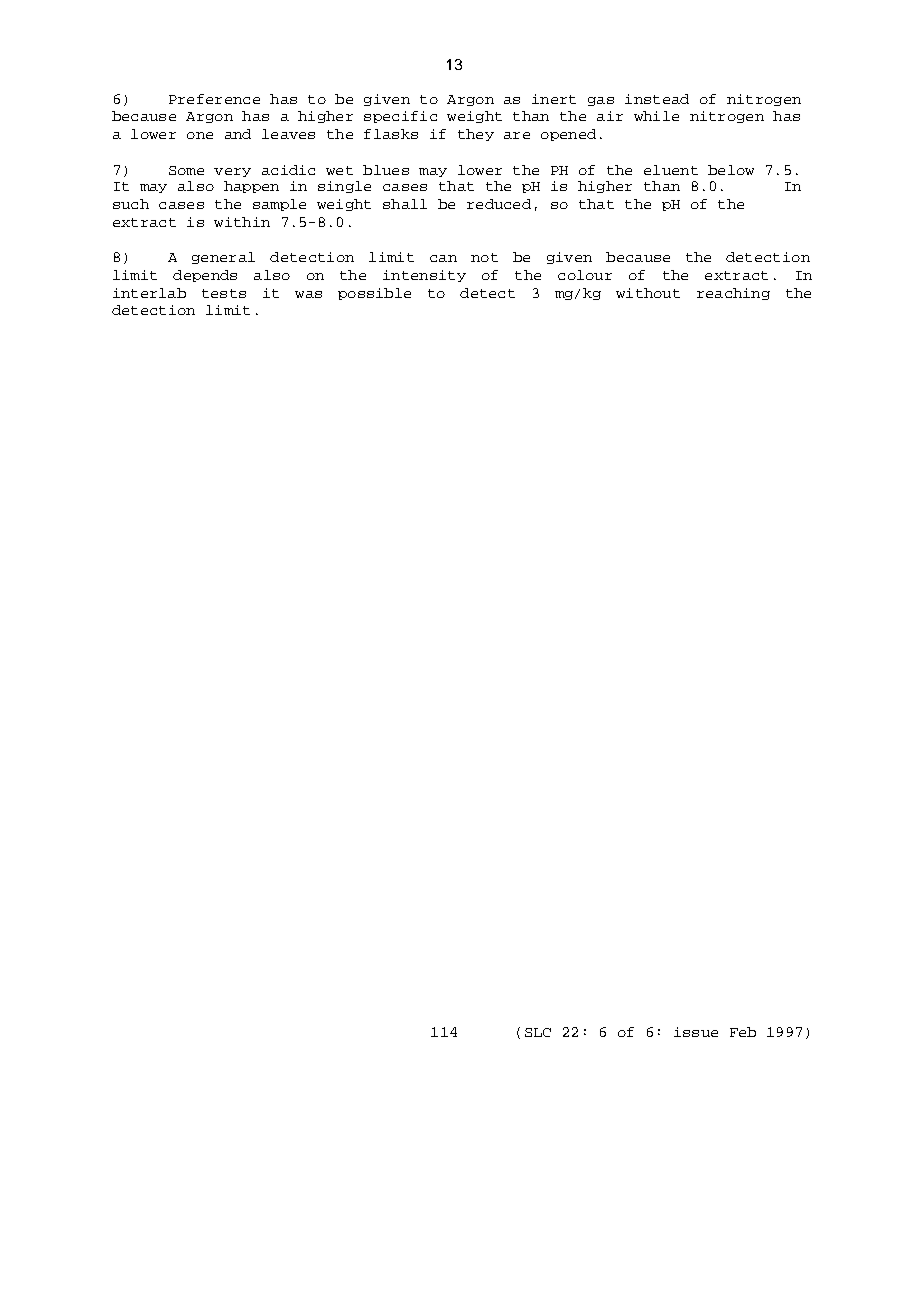  I want to click on while, so click(656, 116).
